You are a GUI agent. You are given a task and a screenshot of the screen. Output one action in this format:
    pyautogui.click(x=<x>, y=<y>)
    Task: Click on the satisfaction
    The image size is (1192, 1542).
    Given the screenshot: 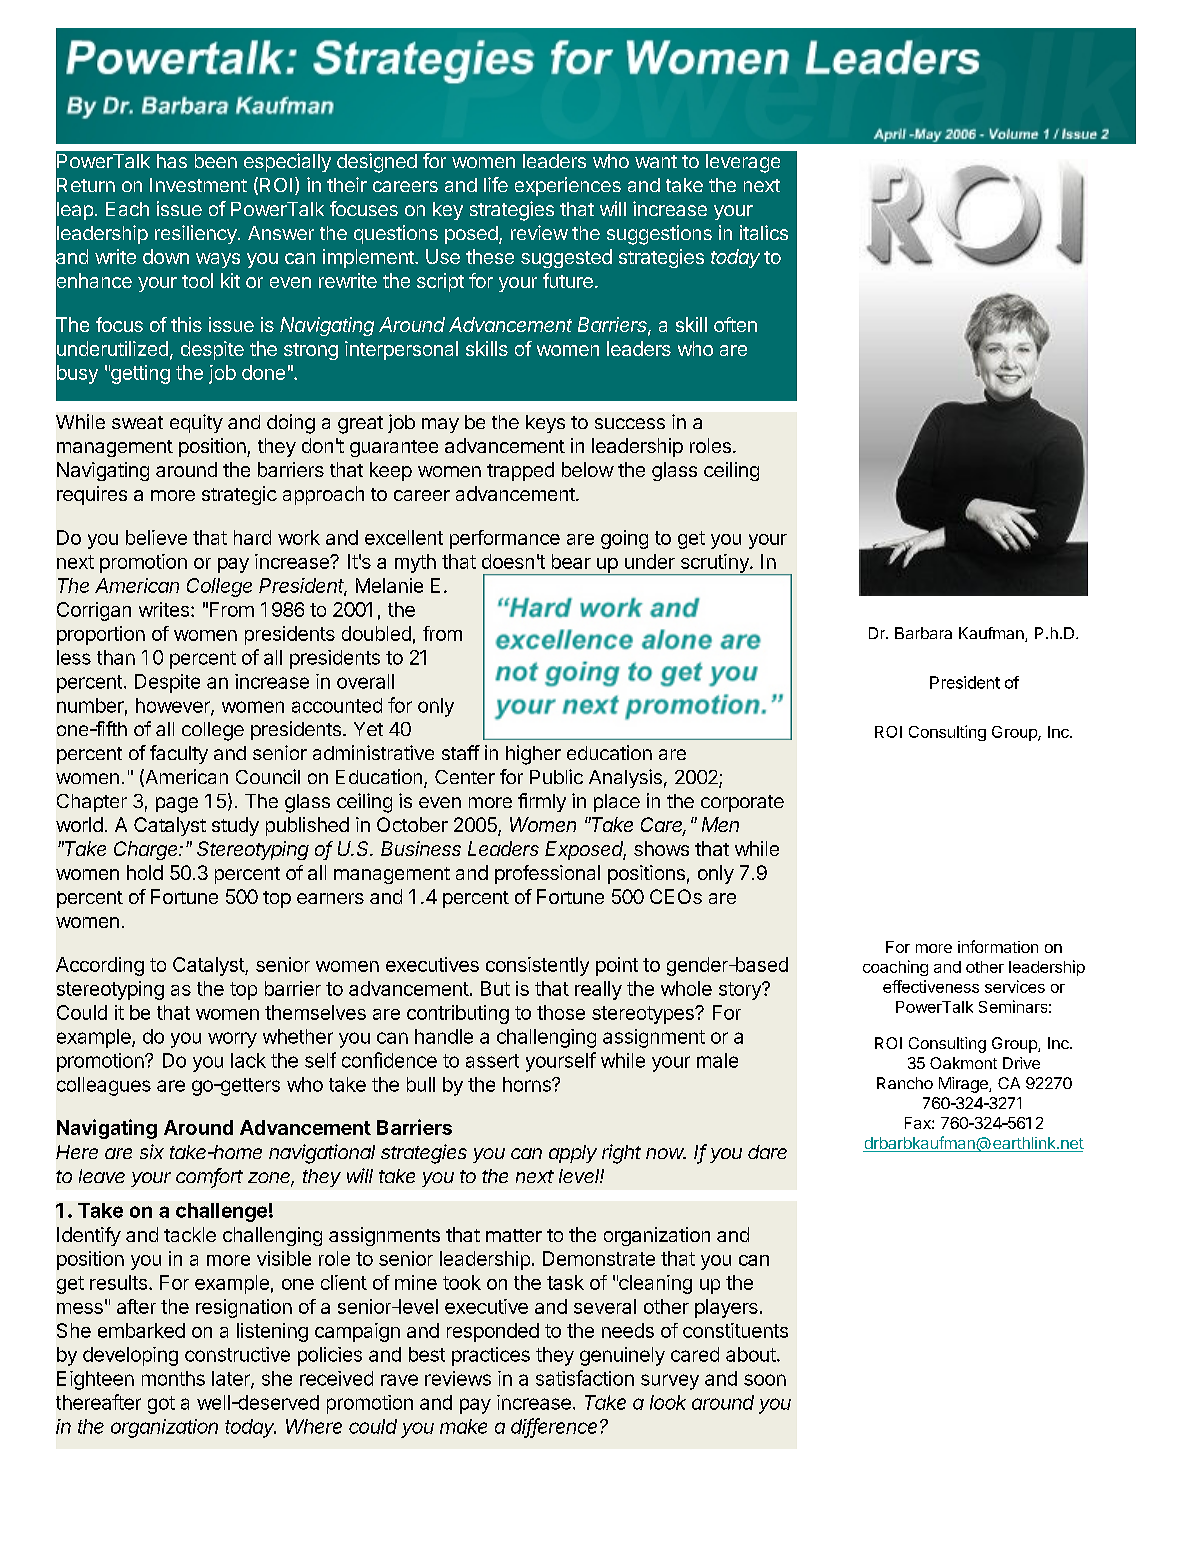 What is the action you would take?
    pyautogui.click(x=585, y=1378)
